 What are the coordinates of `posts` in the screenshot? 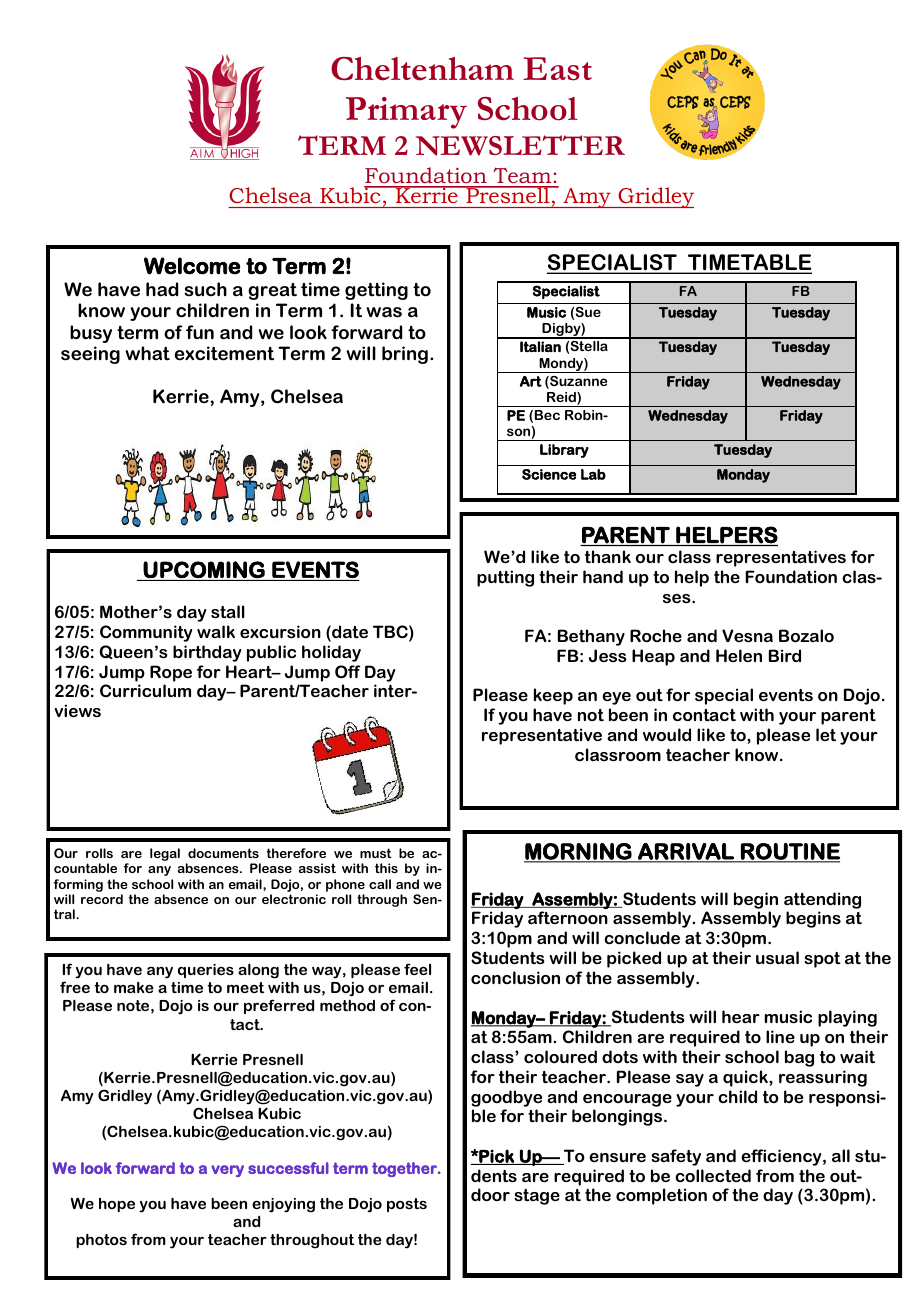 It's located at (407, 1205).
